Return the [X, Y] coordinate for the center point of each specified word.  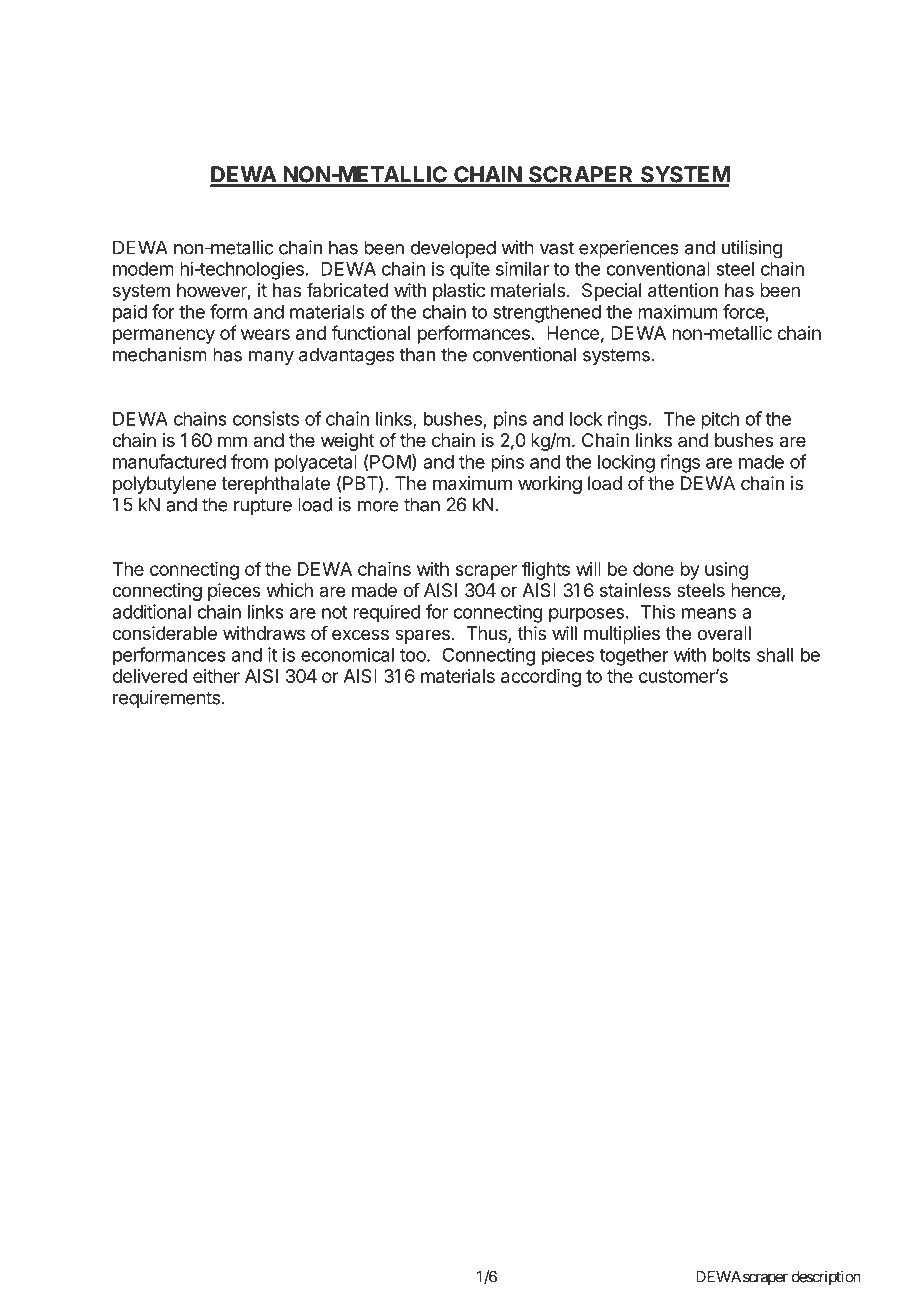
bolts [732, 655]
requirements [166, 699]
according [541, 678]
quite [470, 271]
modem [143, 269]
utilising [752, 249]
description [826, 1278]
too [414, 655]
